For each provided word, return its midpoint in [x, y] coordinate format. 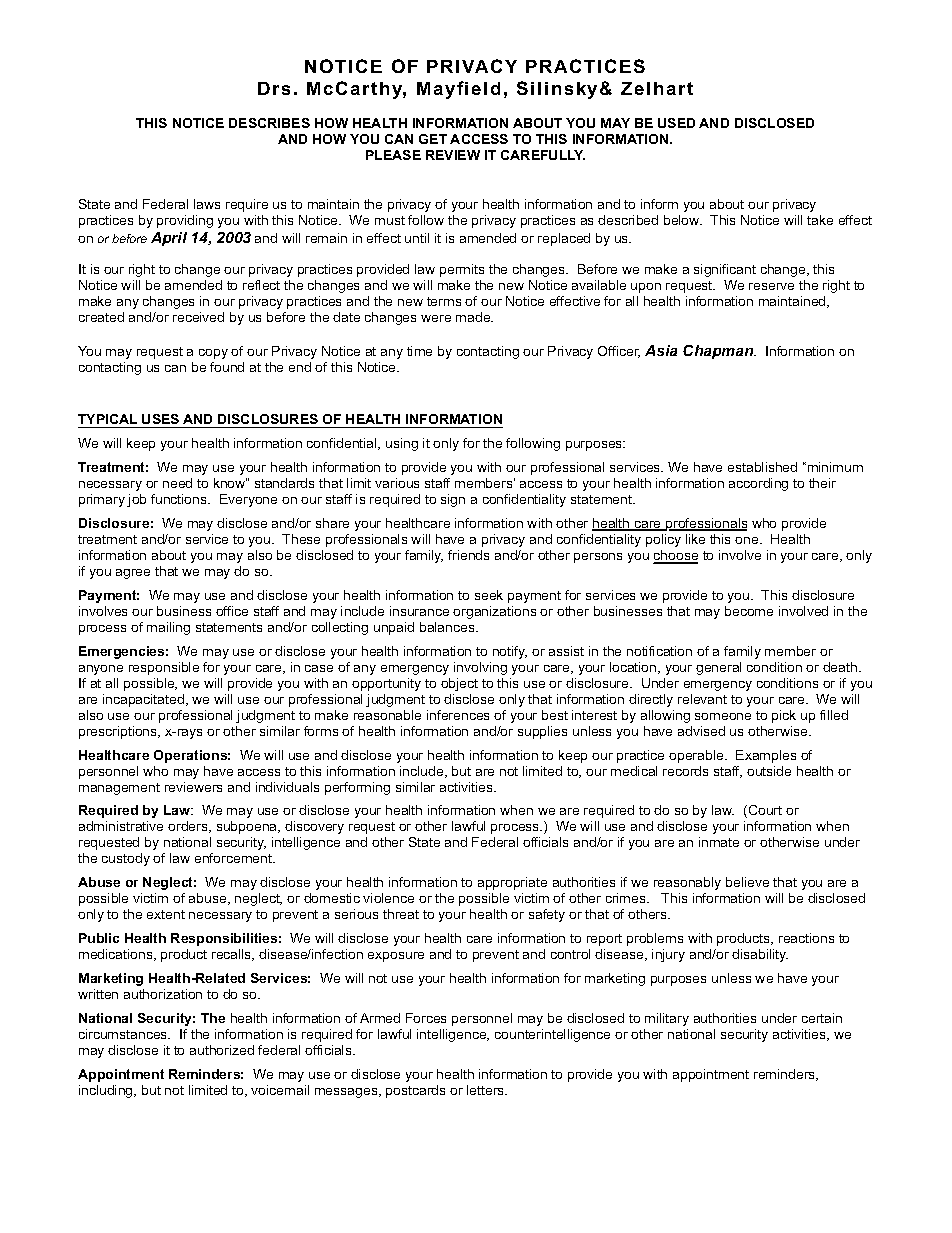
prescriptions [119, 732]
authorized [222, 1050]
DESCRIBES [269, 123]
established [762, 467]
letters [487, 1090]
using [402, 444]
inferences [458, 715]
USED [676, 123]
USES [160, 419]
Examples [766, 756]
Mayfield [458, 90]
